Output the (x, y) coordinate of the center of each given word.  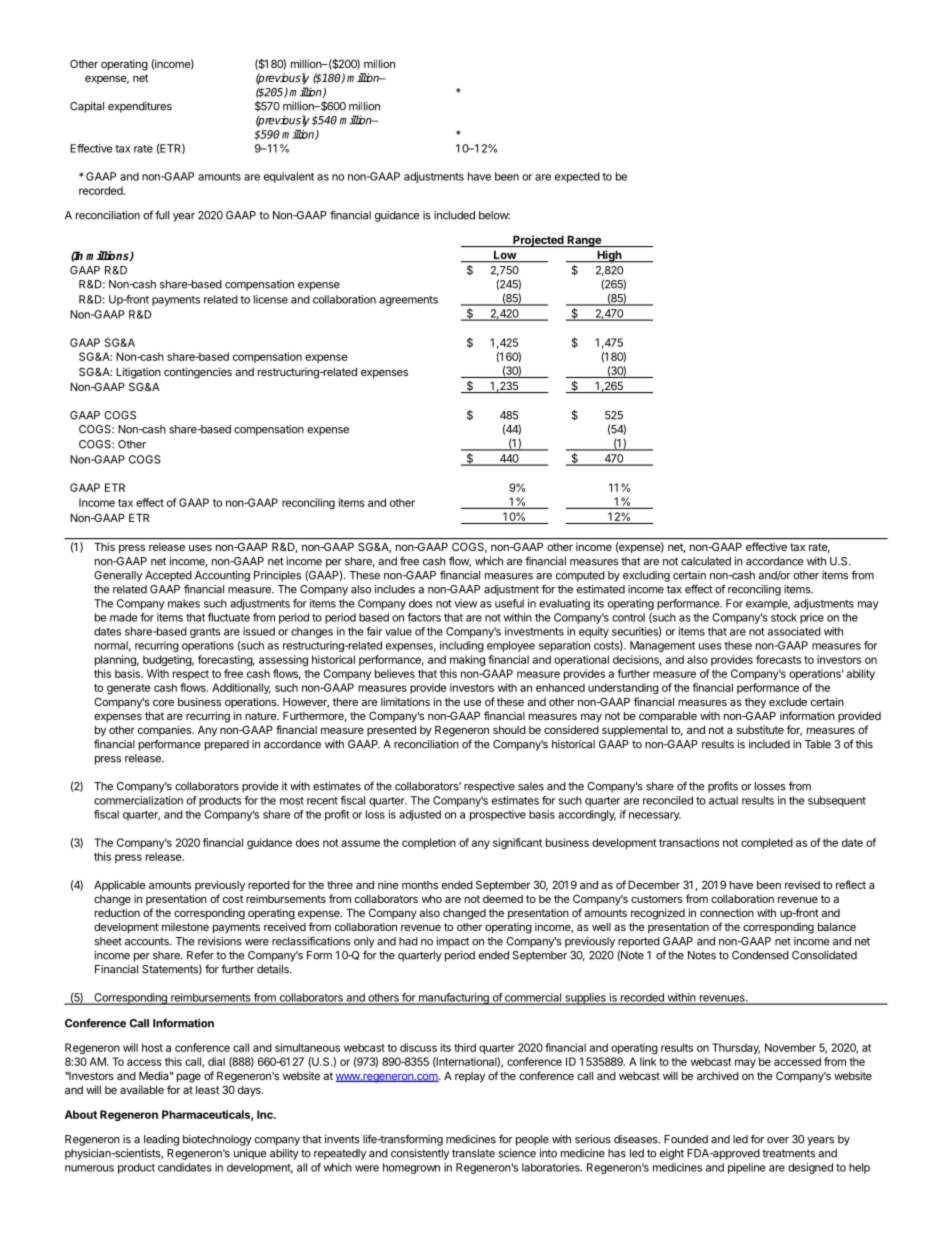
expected (577, 177)
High (609, 256)
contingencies (198, 373)
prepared (227, 745)
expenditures (140, 107)
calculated (706, 561)
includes (395, 589)
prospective (498, 815)
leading (161, 1140)
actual (723, 800)
